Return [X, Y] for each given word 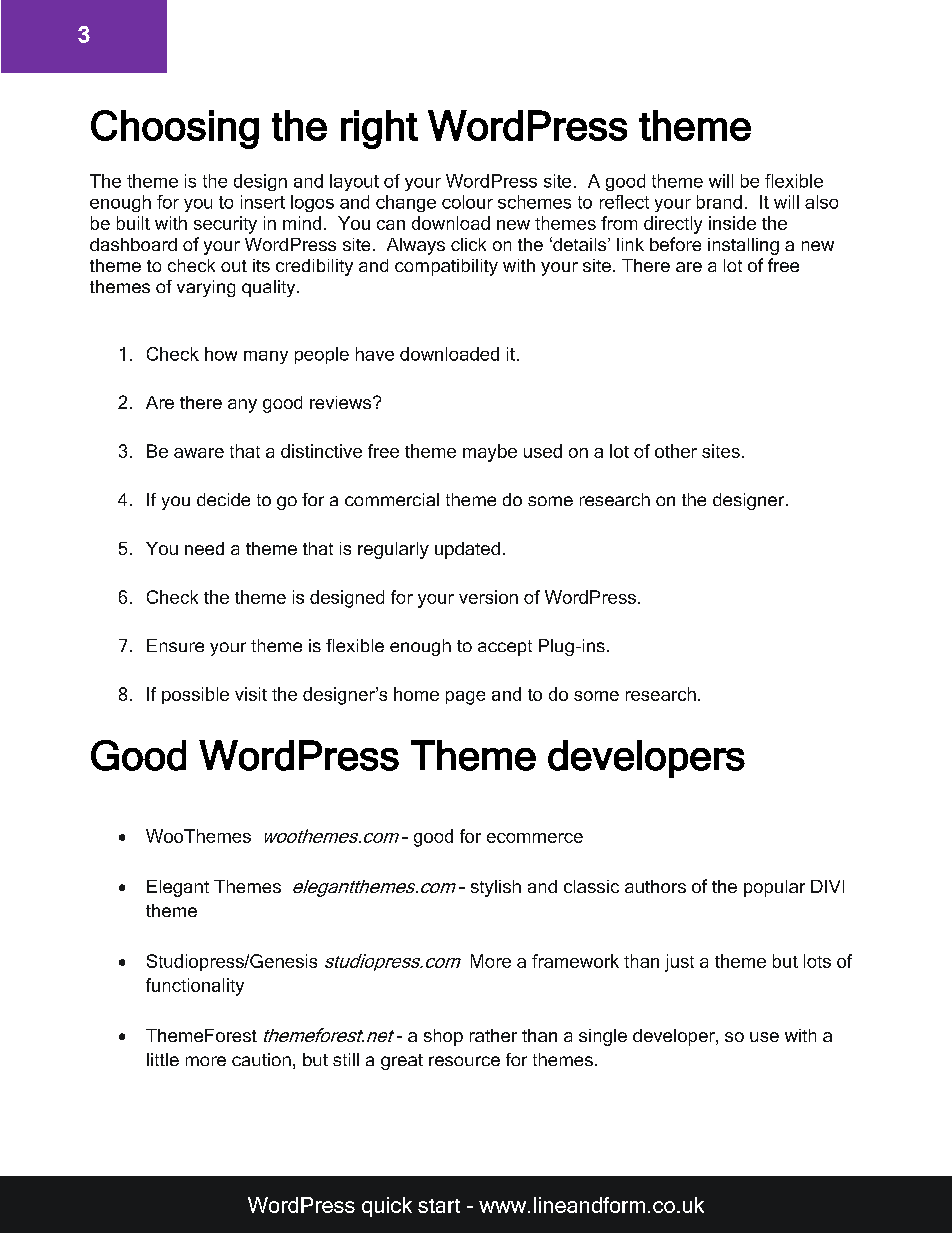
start [439, 1206]
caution [261, 1059]
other [676, 451]
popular [774, 888]
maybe [490, 453]
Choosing [175, 129]
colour [467, 202]
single [603, 1037]
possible [195, 695]
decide [223, 499]
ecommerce [535, 838]
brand [719, 202]
